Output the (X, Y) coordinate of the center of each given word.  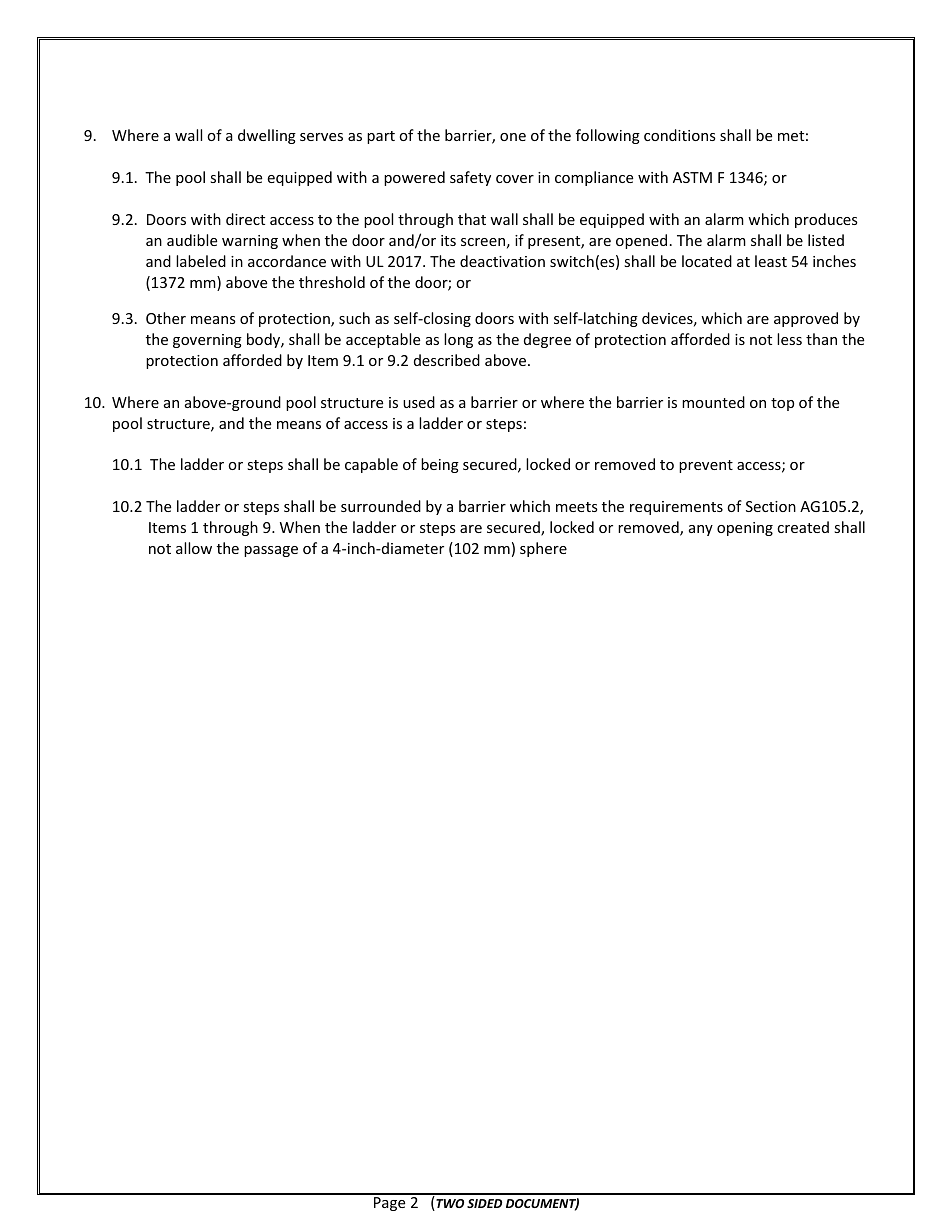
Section (771, 506)
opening (745, 529)
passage (271, 551)
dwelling (267, 136)
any (701, 530)
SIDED (484, 1203)
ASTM (692, 177)
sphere (543, 549)
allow (194, 548)
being (440, 465)
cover (515, 179)
